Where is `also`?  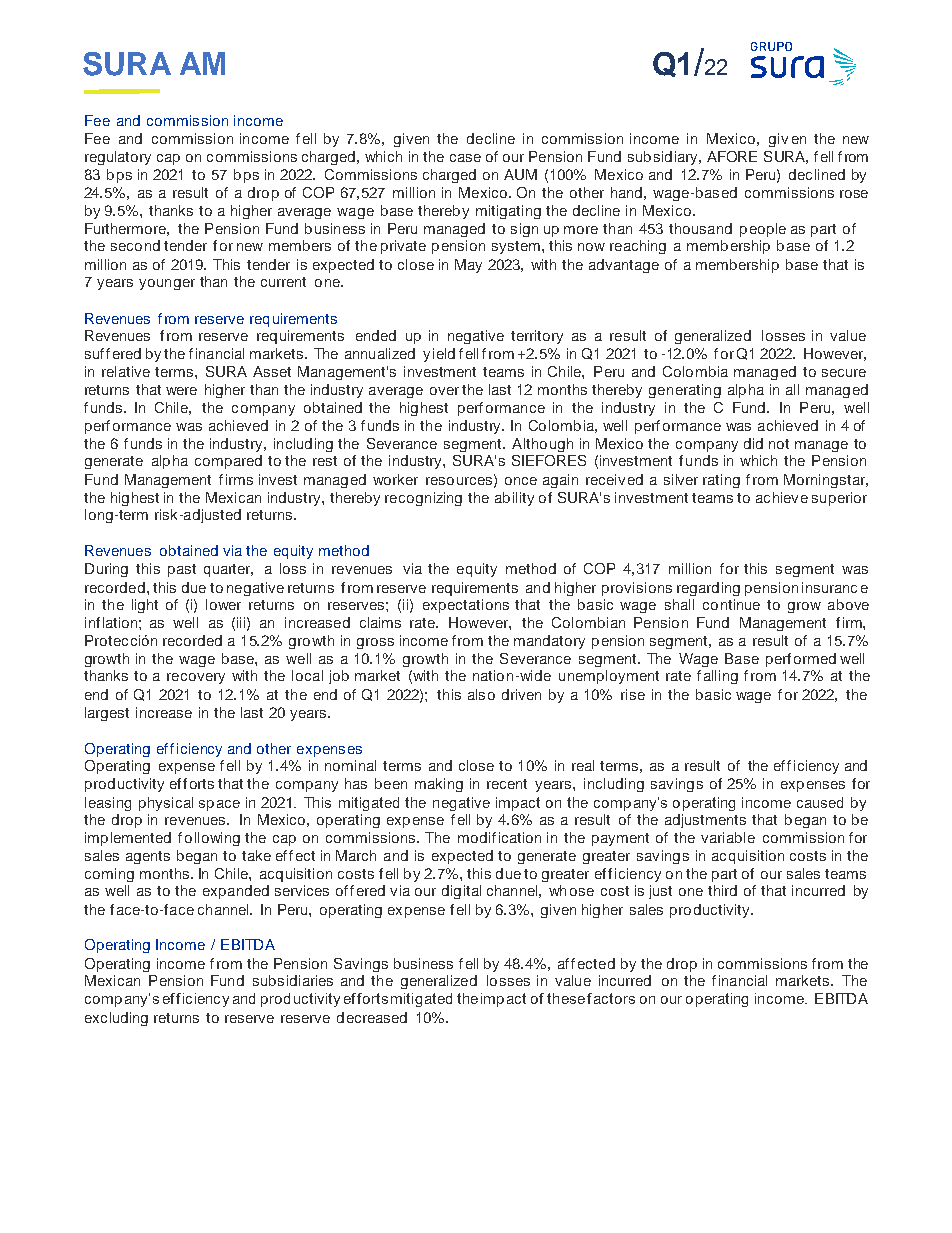
also is located at coordinates (481, 694).
